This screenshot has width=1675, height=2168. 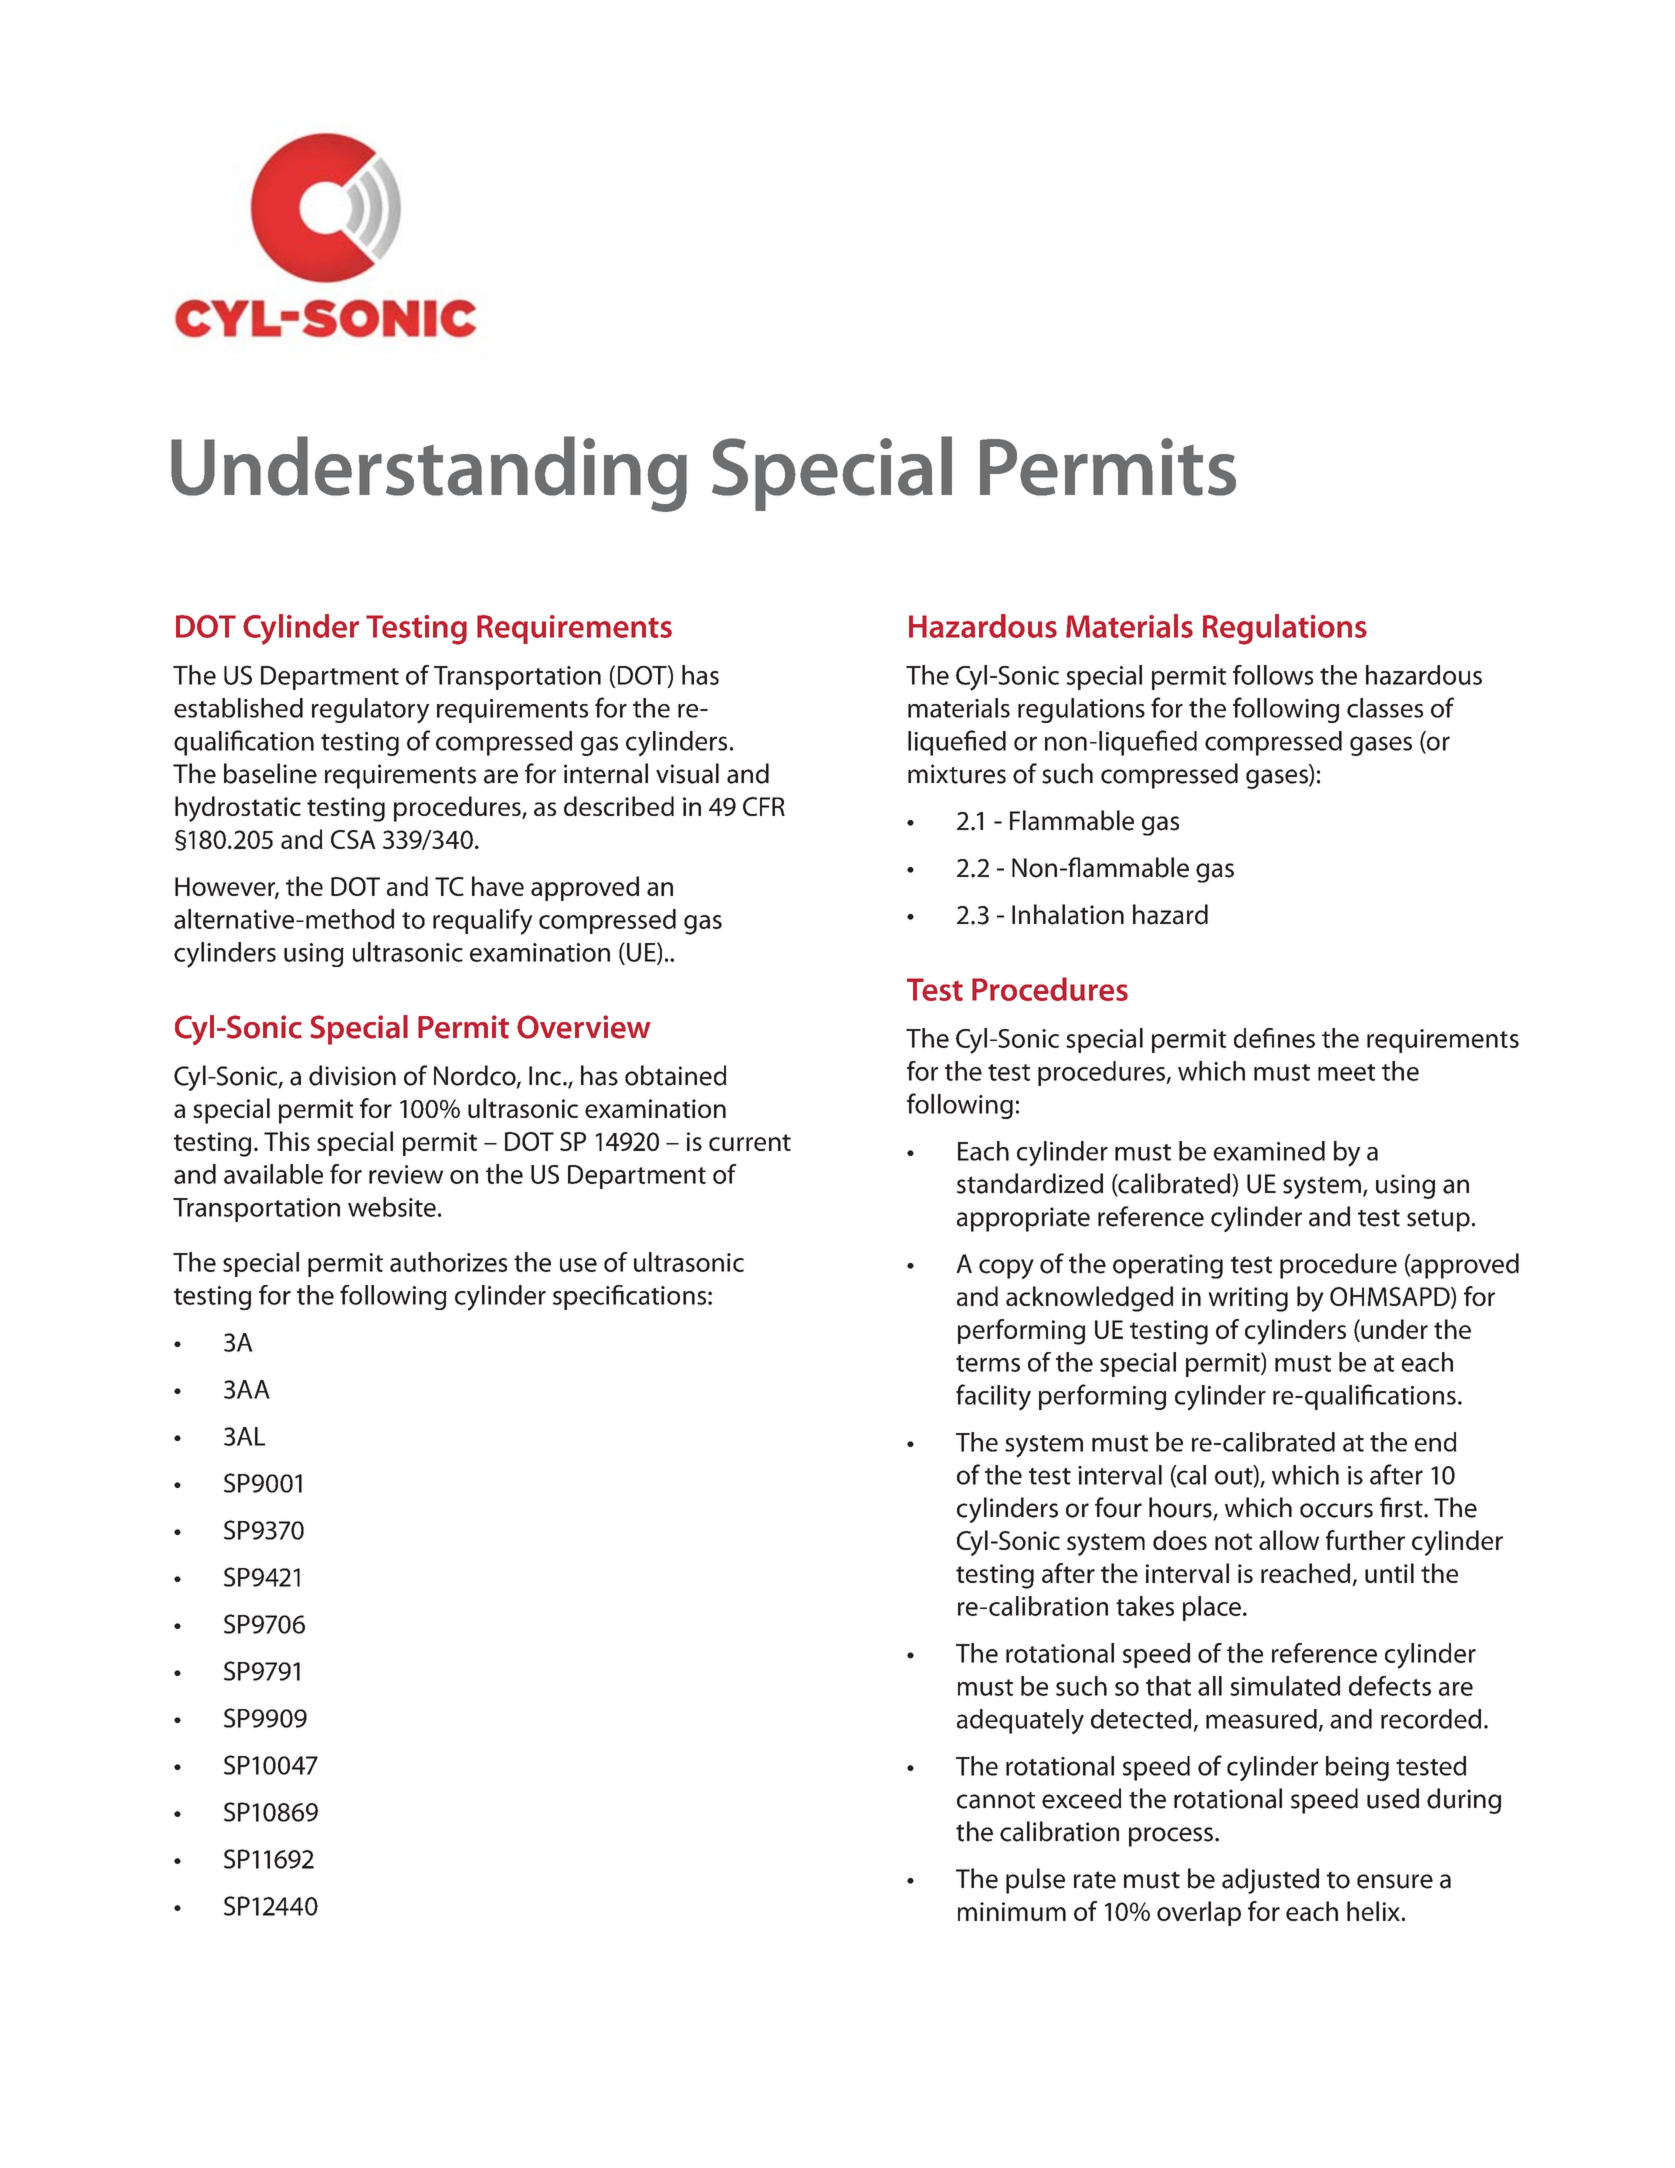 What do you see at coordinates (1145, 1606) in the screenshot?
I see `takes` at bounding box center [1145, 1606].
